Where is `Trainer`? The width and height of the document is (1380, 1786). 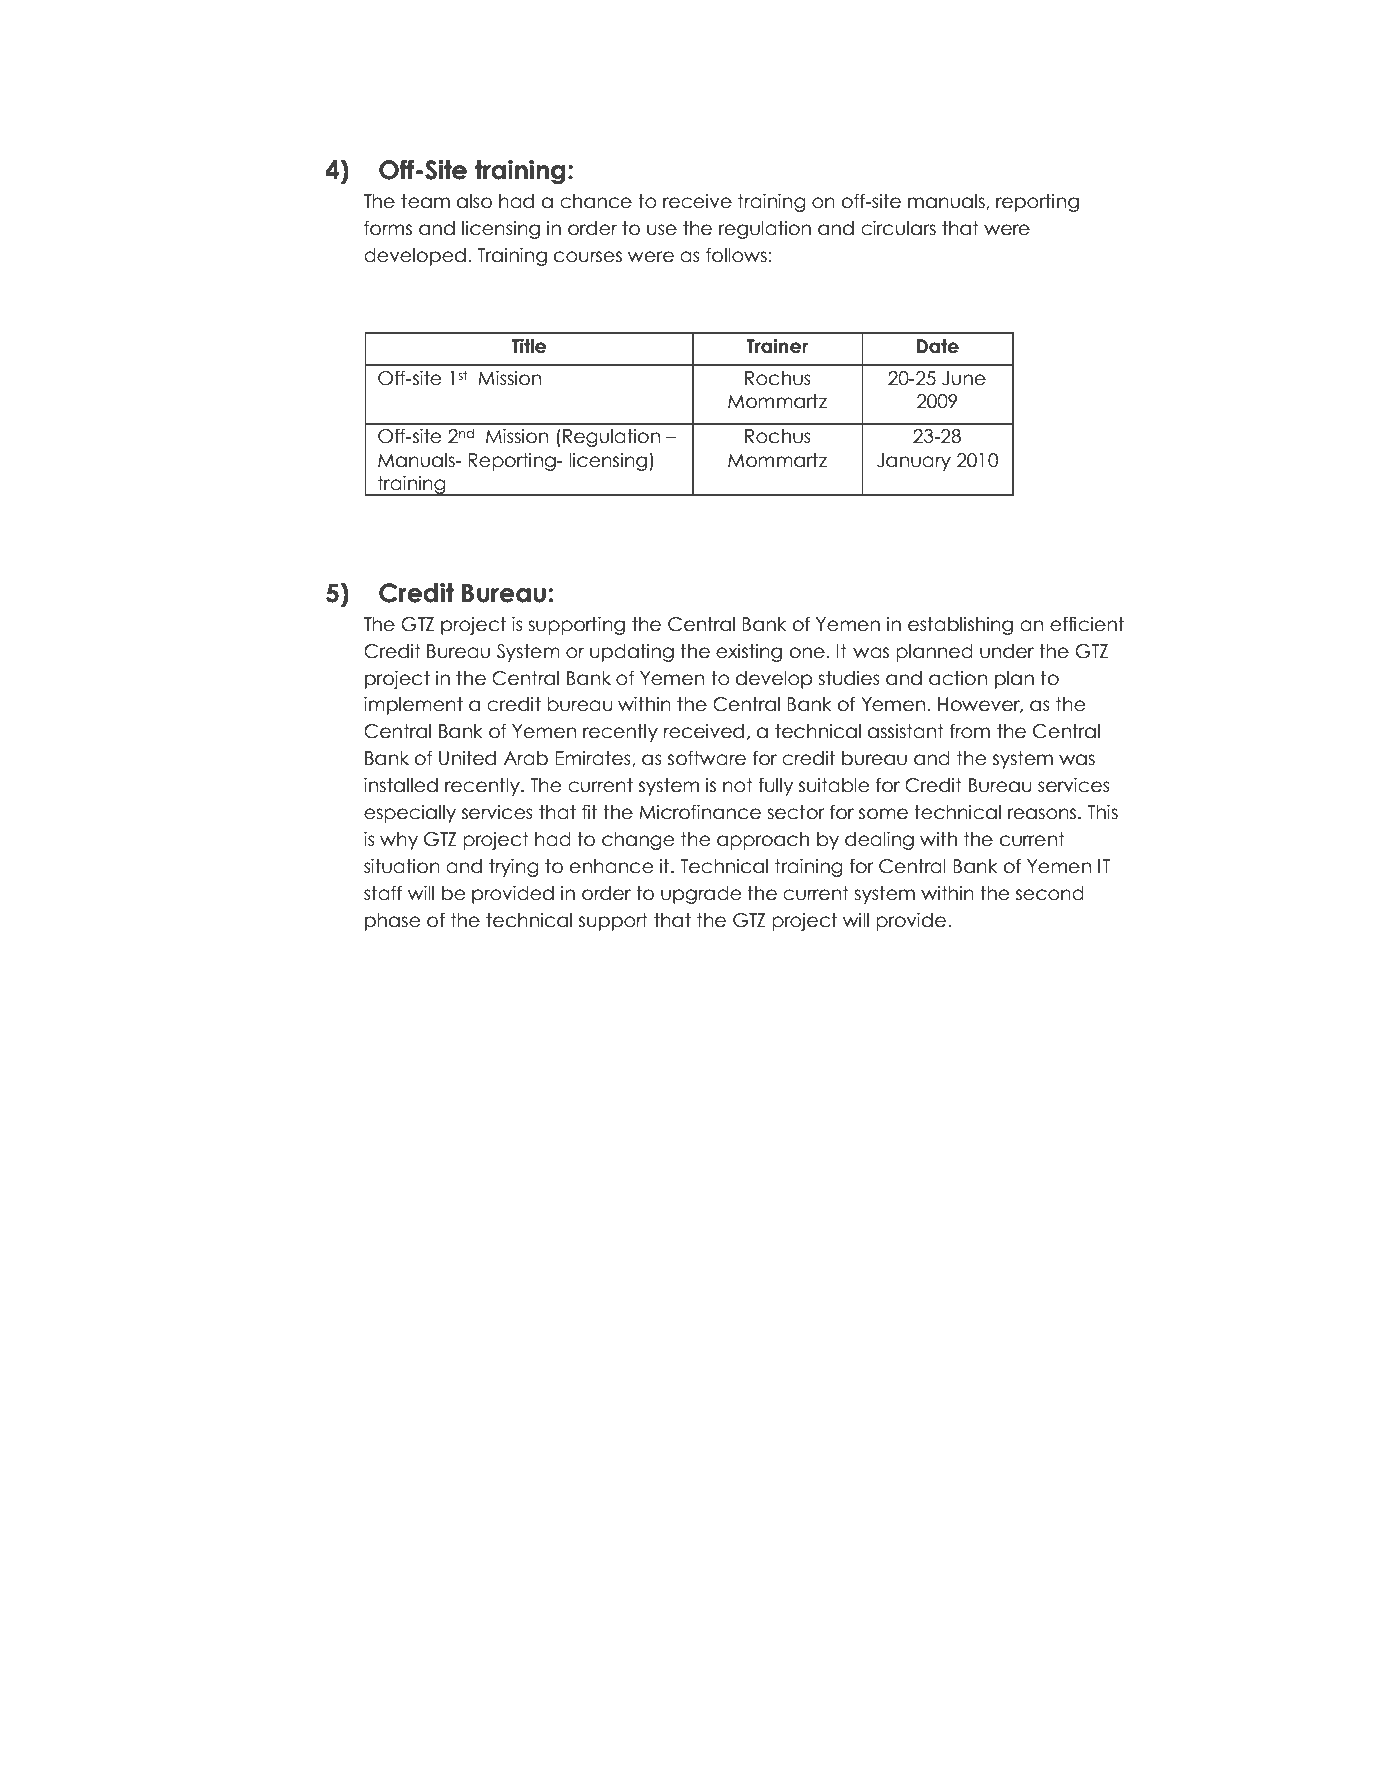 Trainer is located at coordinates (777, 346).
